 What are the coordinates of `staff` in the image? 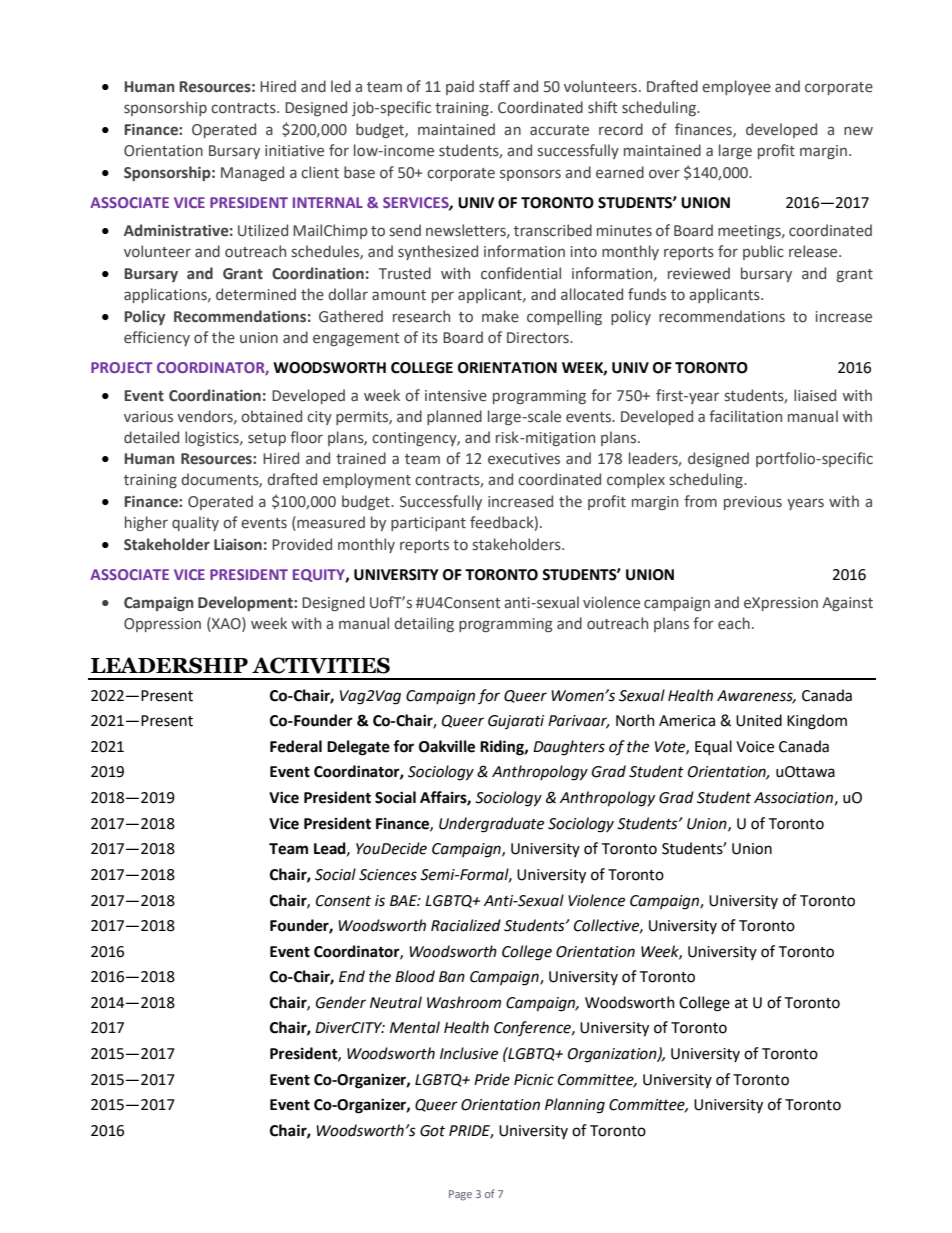 It's located at (494, 86).
